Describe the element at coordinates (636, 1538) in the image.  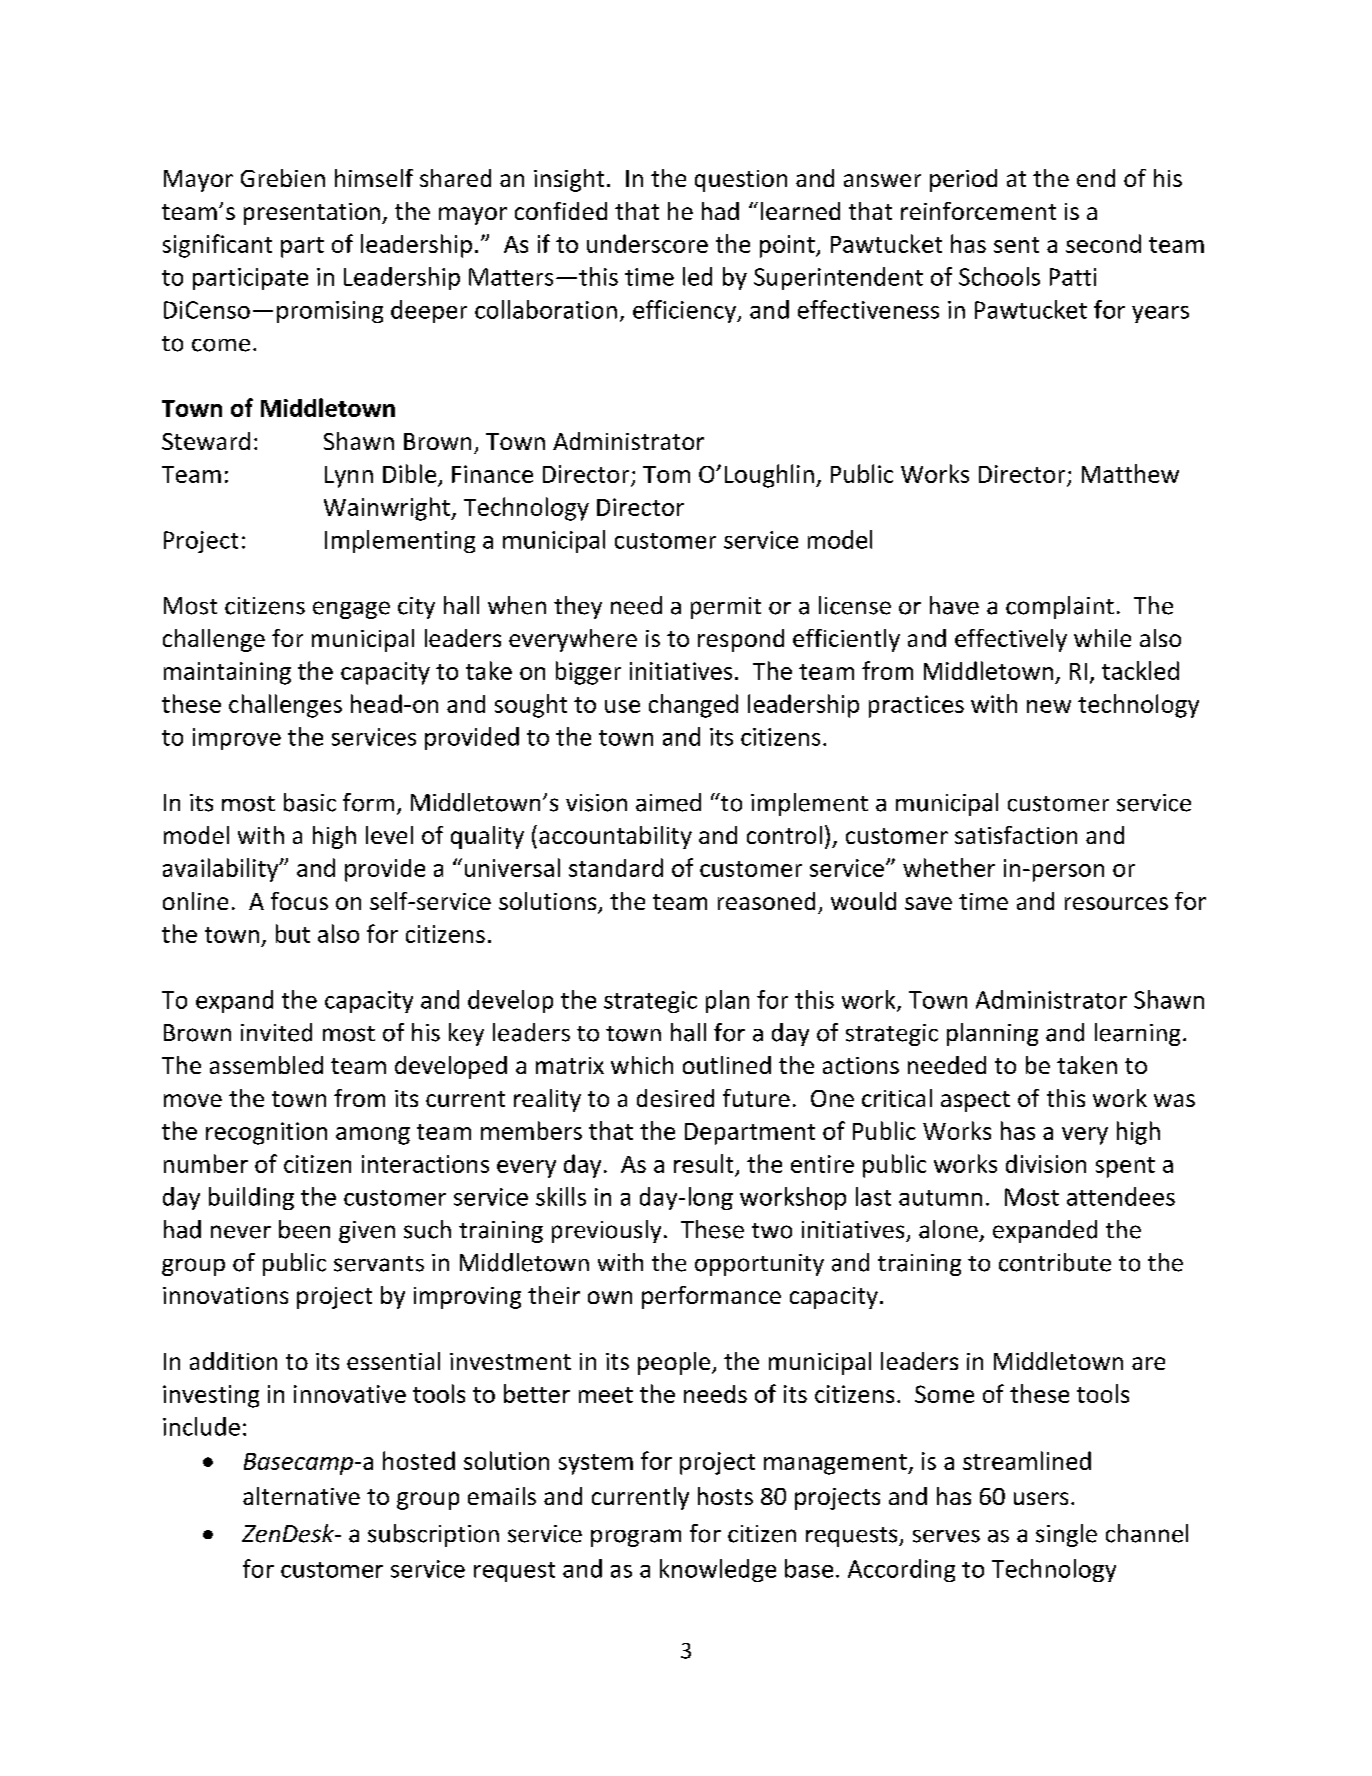
I see `program` at that location.
